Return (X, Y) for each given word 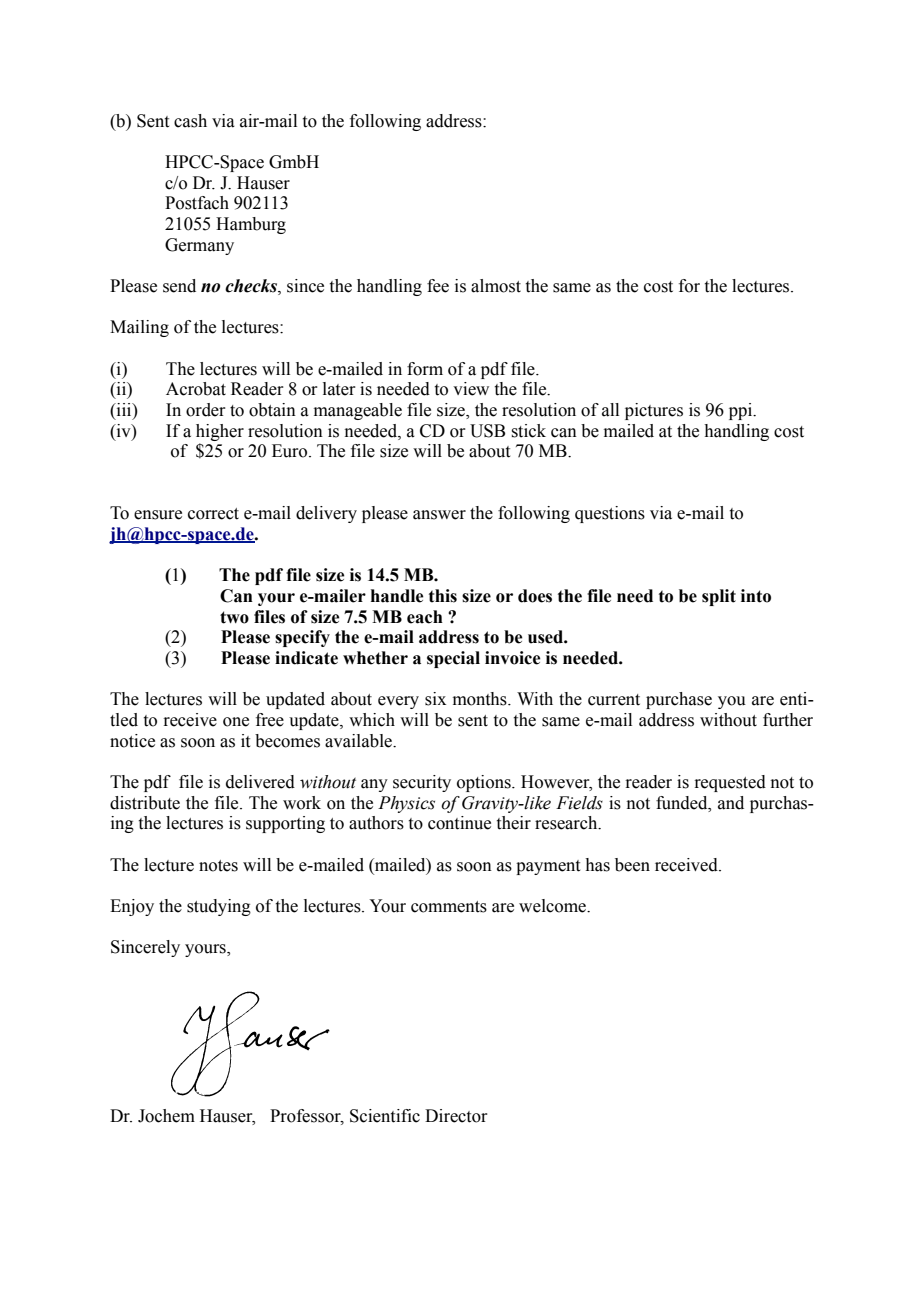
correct (213, 514)
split (719, 597)
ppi (742, 411)
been (632, 865)
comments (449, 907)
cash (190, 121)
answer (439, 515)
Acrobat (196, 389)
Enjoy (132, 907)
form (425, 369)
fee (438, 286)
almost (496, 286)
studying (219, 907)
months (481, 699)
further (788, 720)
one (236, 722)
